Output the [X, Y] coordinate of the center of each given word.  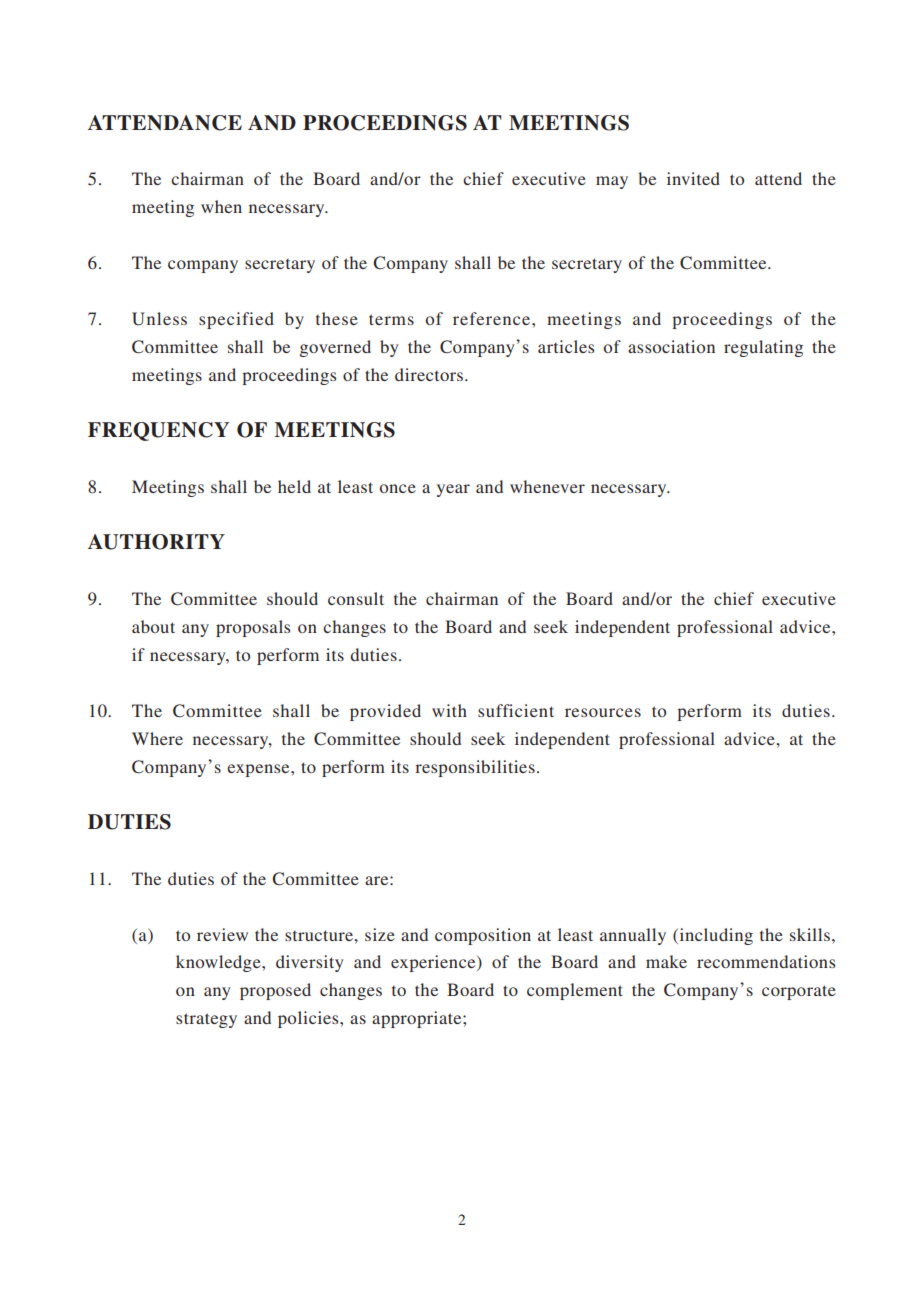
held [294, 486]
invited [693, 178]
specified [236, 320]
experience [434, 963]
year [453, 490]
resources [603, 712]
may [612, 182]
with [449, 710]
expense [259, 770]
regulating [763, 348]
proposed [275, 991]
